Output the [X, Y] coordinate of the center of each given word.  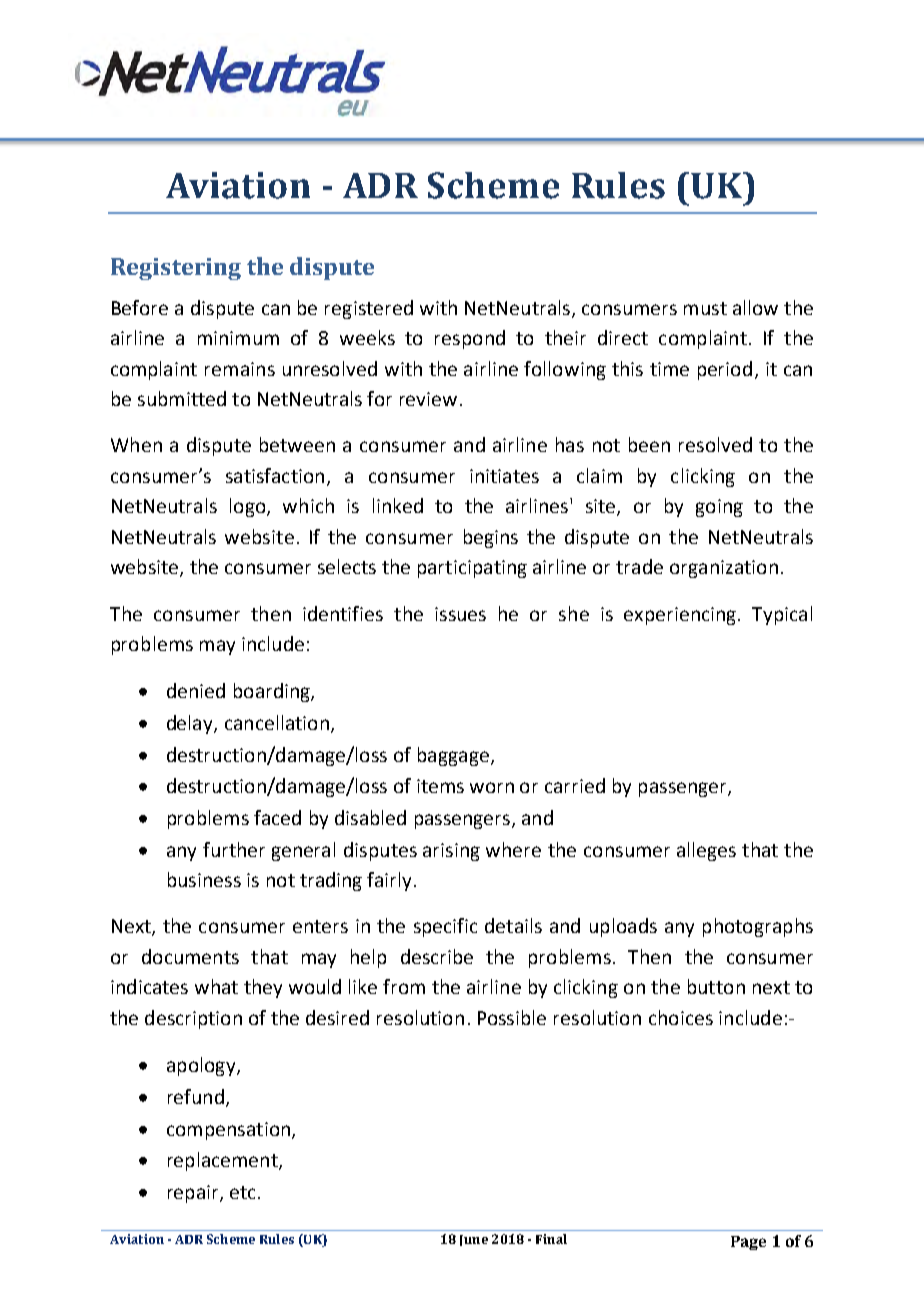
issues [460, 614]
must [705, 308]
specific [445, 927]
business [204, 879]
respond [470, 339]
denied [196, 690]
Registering [176, 269]
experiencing [680, 616]
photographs [758, 927]
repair [194, 1194]
